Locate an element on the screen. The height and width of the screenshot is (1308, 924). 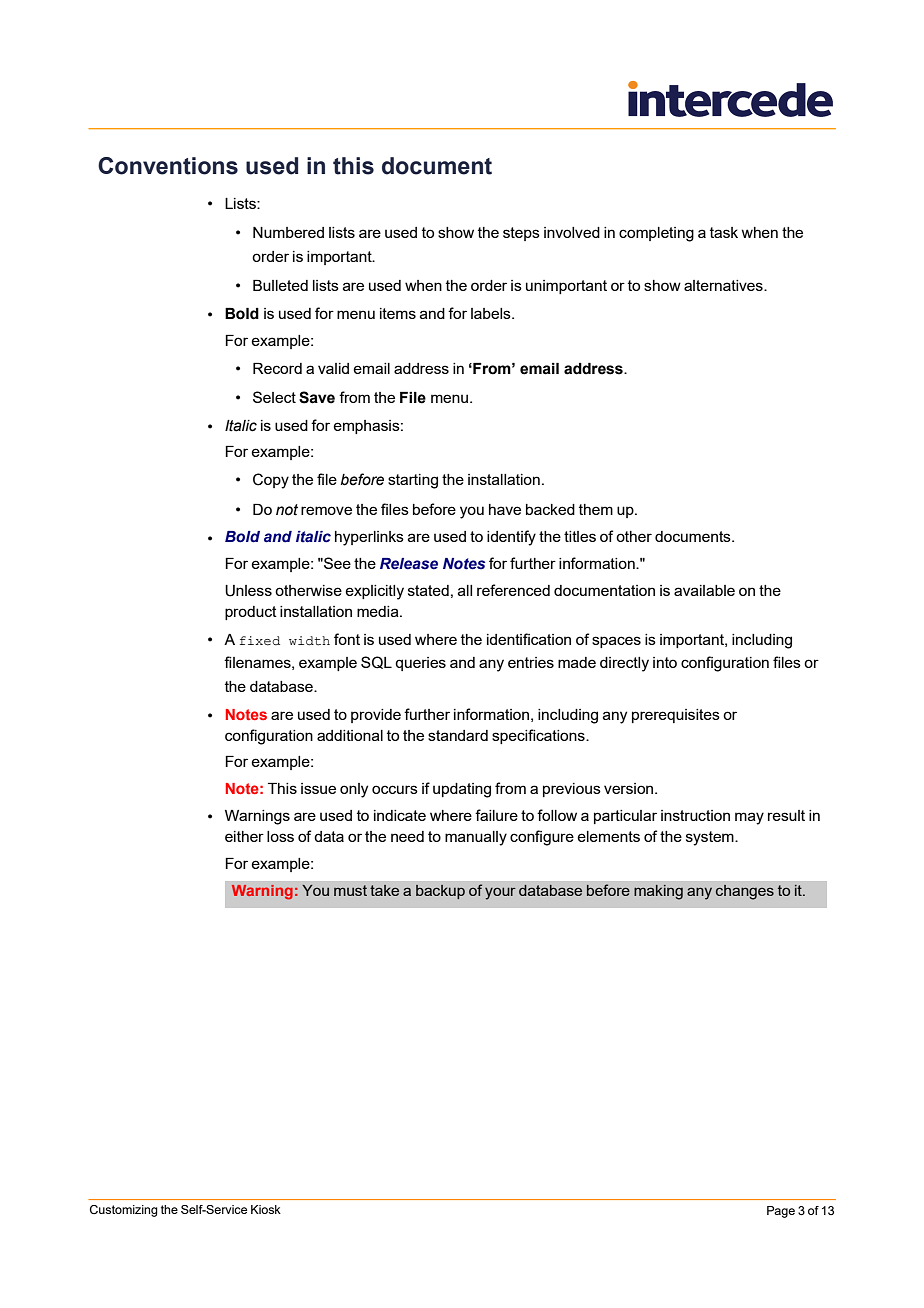
either is located at coordinates (244, 836).
